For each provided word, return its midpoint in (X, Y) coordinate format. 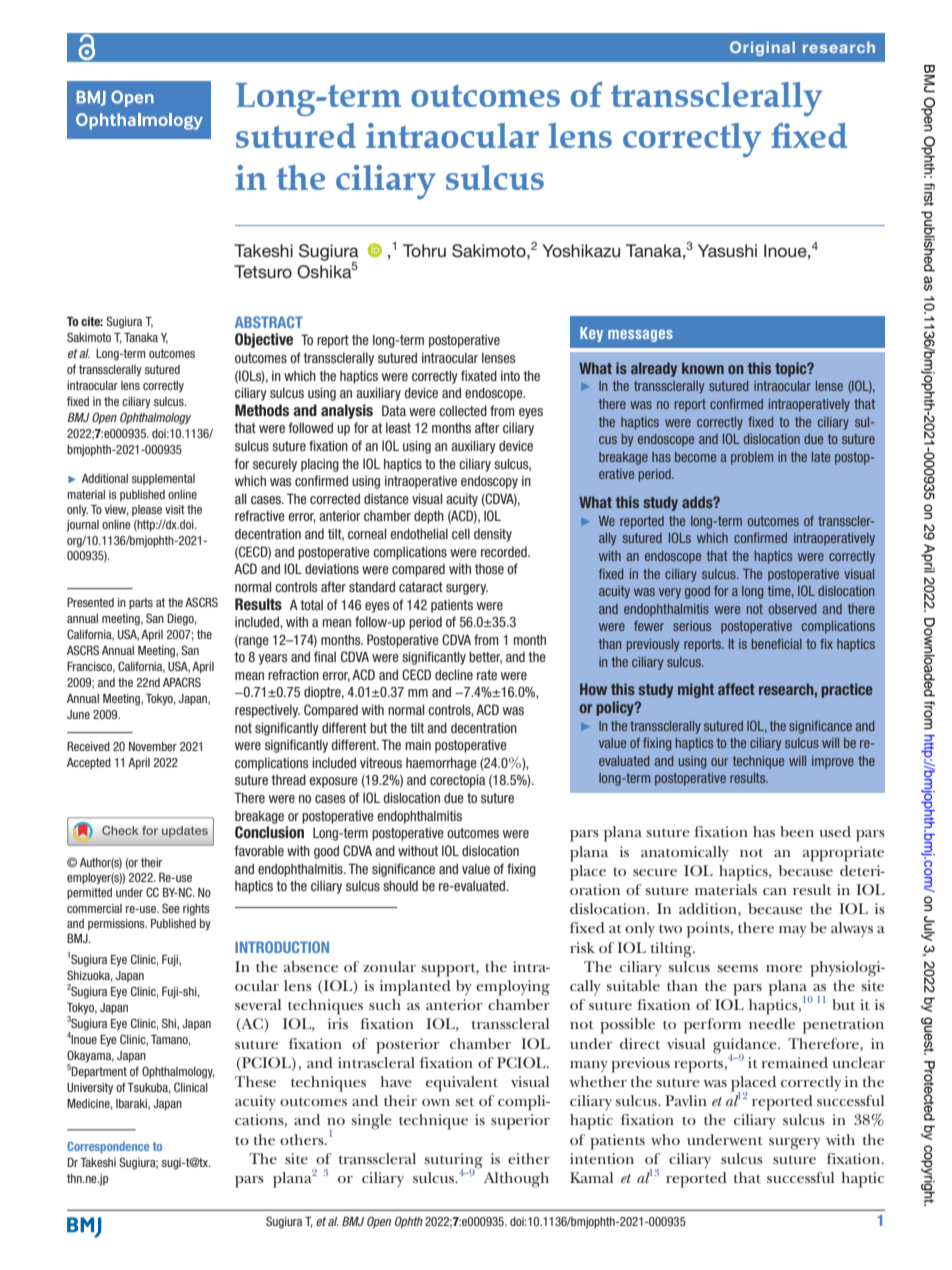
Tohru (424, 250)
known (703, 368)
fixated (479, 375)
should (400, 885)
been (797, 831)
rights (196, 910)
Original (762, 48)
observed (792, 609)
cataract (421, 587)
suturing (453, 1162)
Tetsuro (263, 271)
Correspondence (108, 1147)
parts (141, 603)
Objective (264, 340)
